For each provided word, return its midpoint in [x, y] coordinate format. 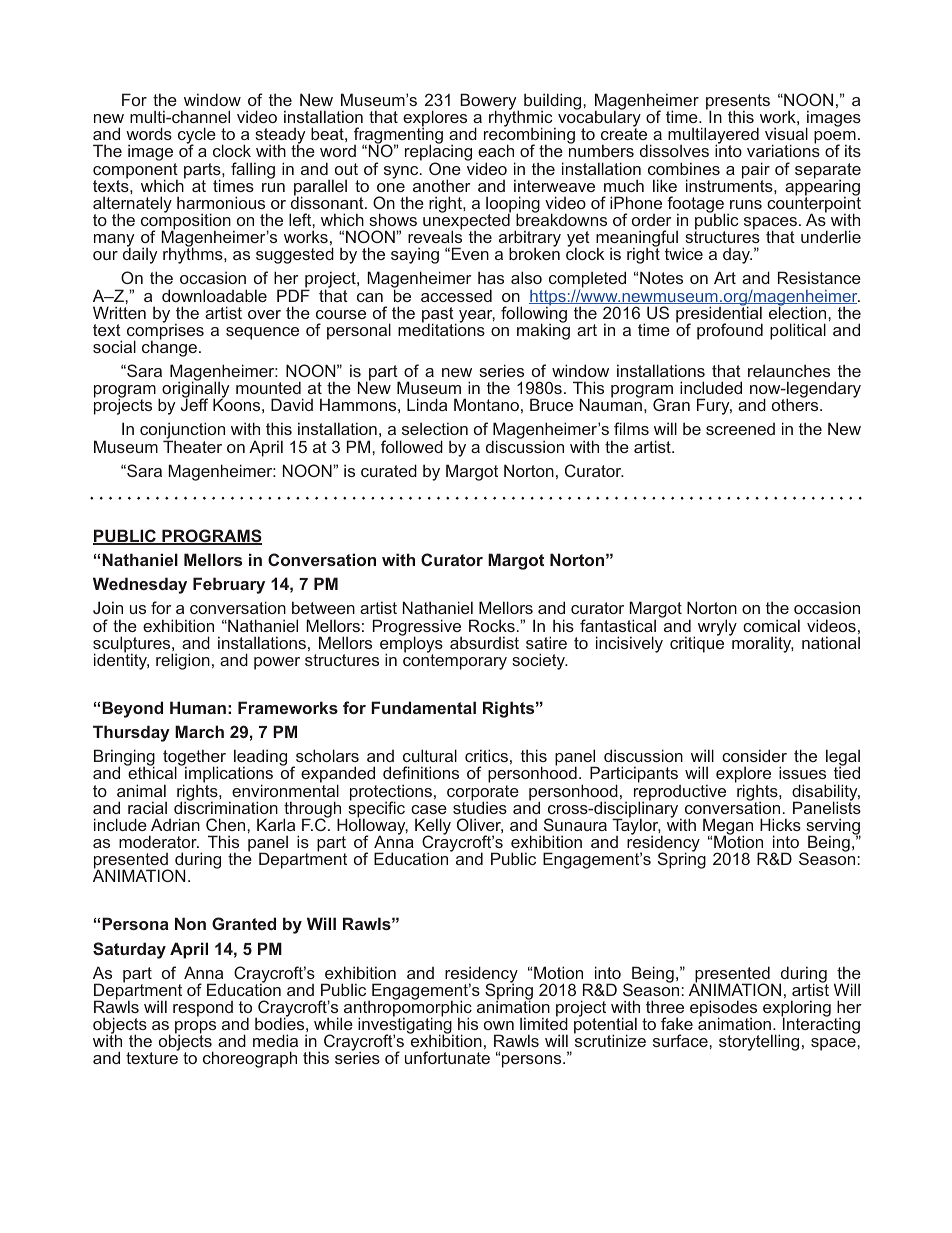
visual [786, 133]
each [496, 150]
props [195, 1028]
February [229, 585]
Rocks [492, 625]
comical [771, 625]
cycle [197, 137]
